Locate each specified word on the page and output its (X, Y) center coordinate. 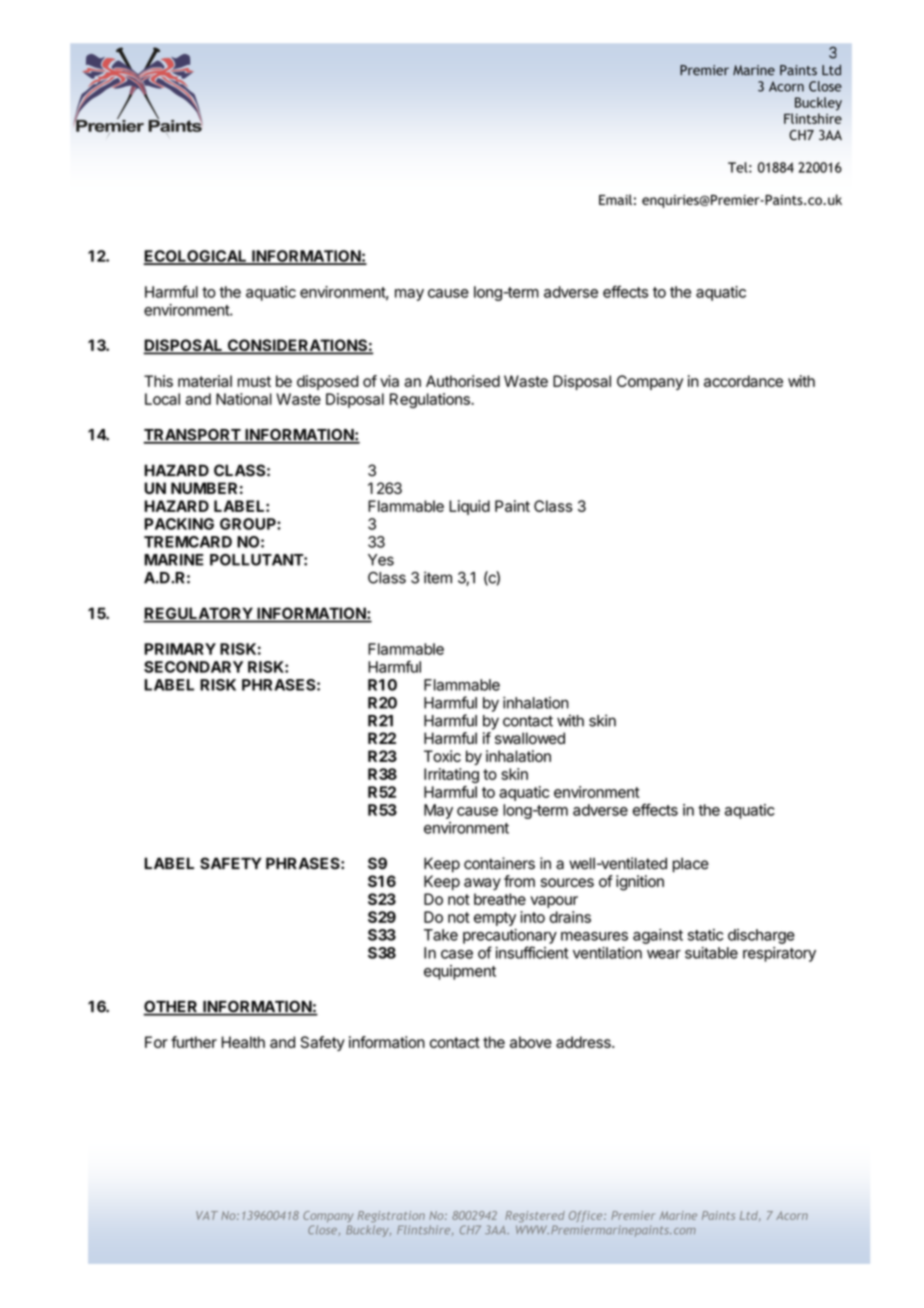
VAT (207, 1215)
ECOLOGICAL (196, 257)
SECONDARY (193, 667)
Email (615, 199)
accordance (743, 381)
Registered (535, 1217)
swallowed (530, 738)
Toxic (442, 756)
